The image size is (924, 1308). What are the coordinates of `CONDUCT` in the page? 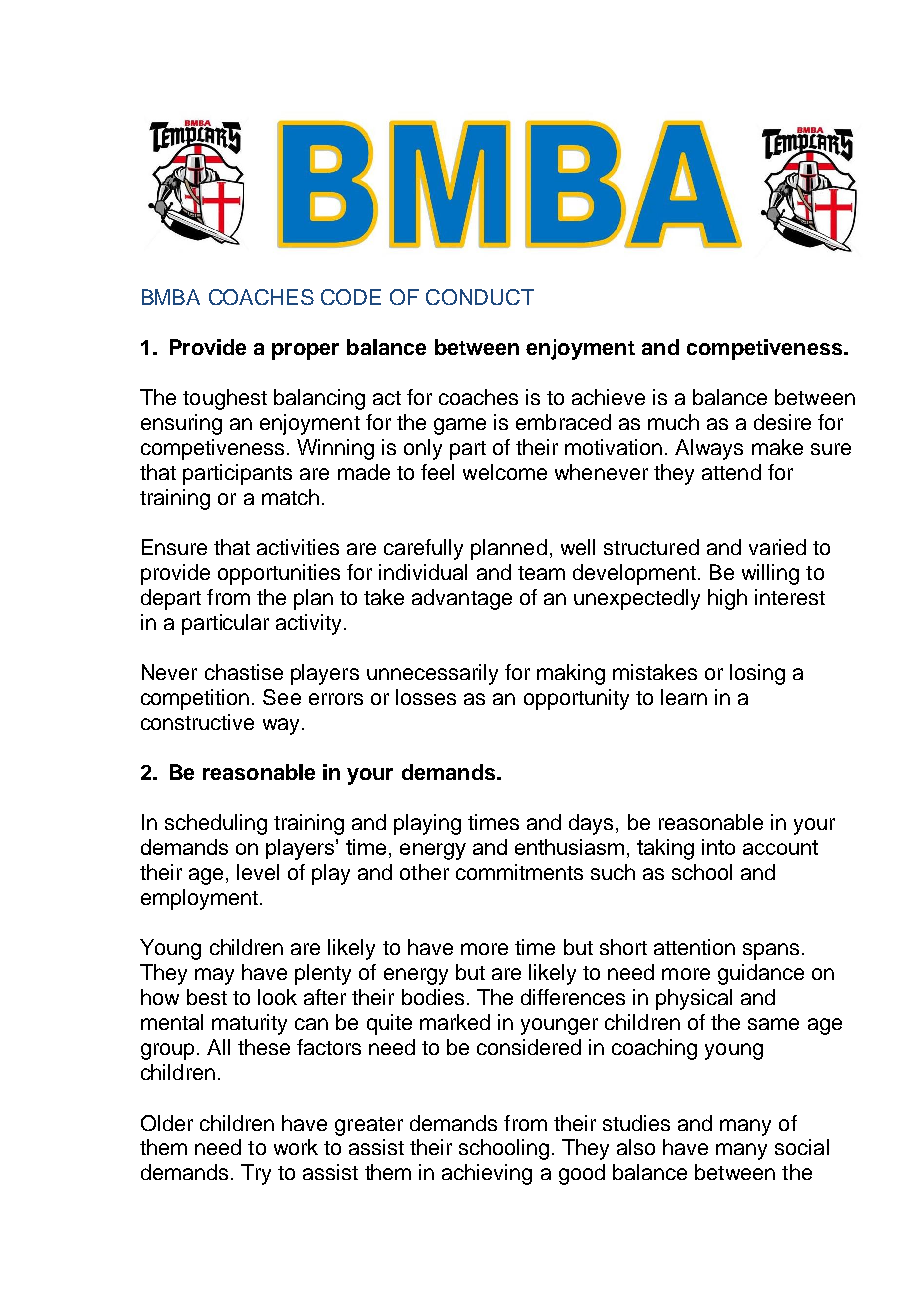 It's located at (480, 297).
